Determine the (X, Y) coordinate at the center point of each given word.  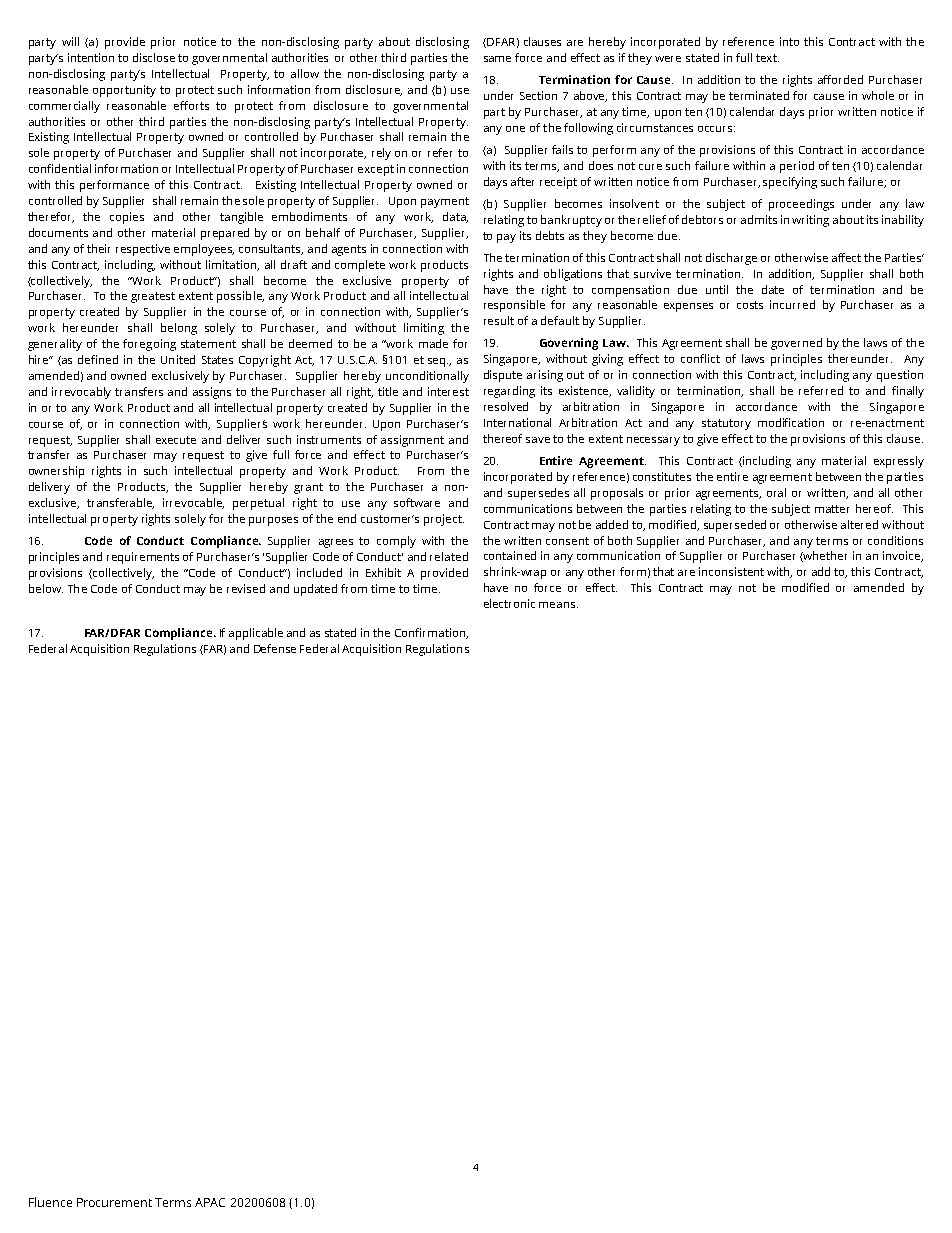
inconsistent (731, 571)
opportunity (124, 91)
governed (796, 344)
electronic (509, 603)
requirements (143, 558)
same (497, 59)
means (558, 605)
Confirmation (431, 633)
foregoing (149, 345)
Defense (275, 648)
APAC (210, 1202)
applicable (256, 634)
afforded (840, 79)
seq (438, 362)
